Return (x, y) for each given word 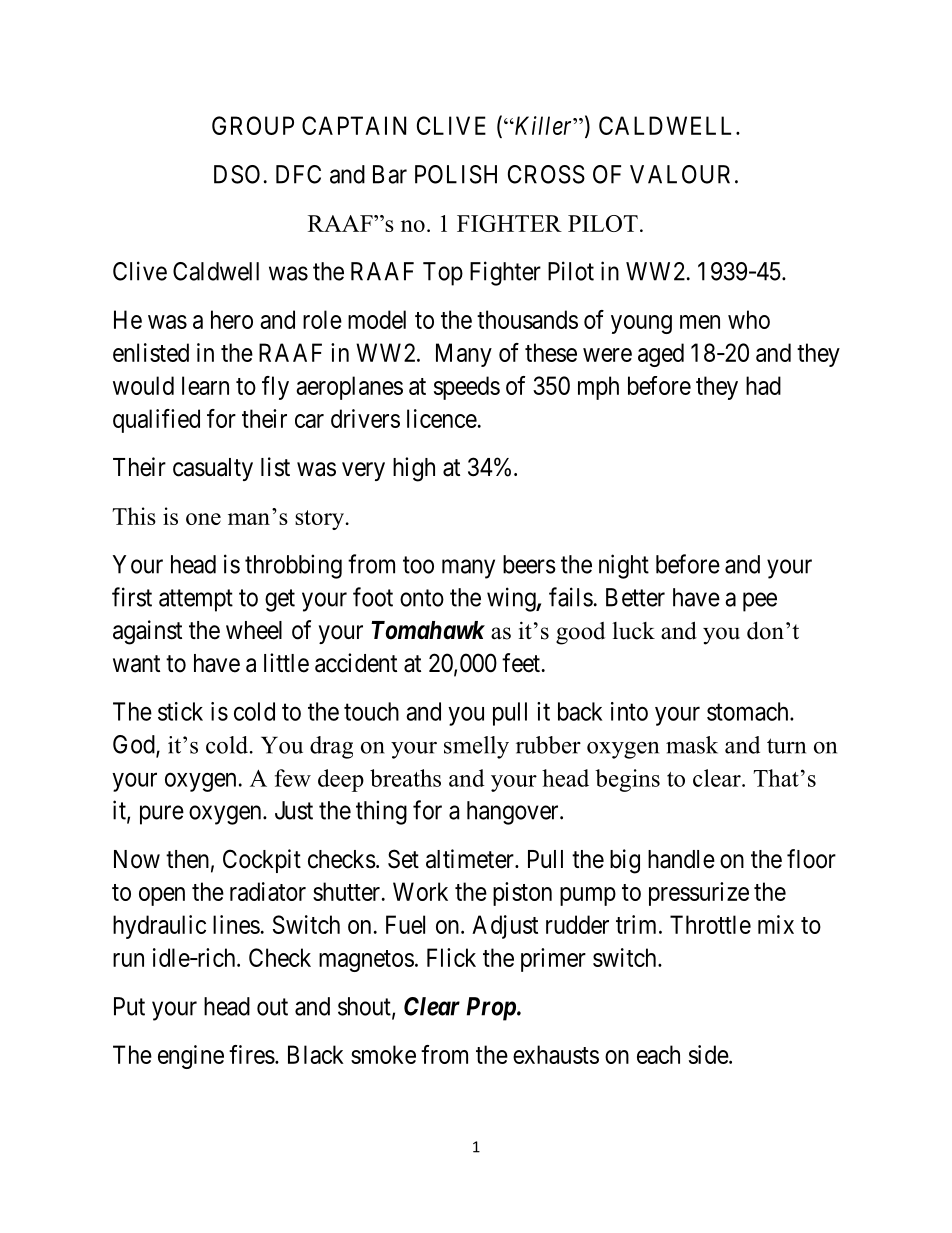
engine (191, 1057)
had (763, 385)
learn (205, 385)
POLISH (456, 174)
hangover (514, 813)
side (709, 1054)
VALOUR (680, 174)
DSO (237, 174)
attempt (196, 600)
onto (422, 598)
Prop (491, 1009)
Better (635, 597)
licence (442, 418)
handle (681, 859)
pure (162, 815)
